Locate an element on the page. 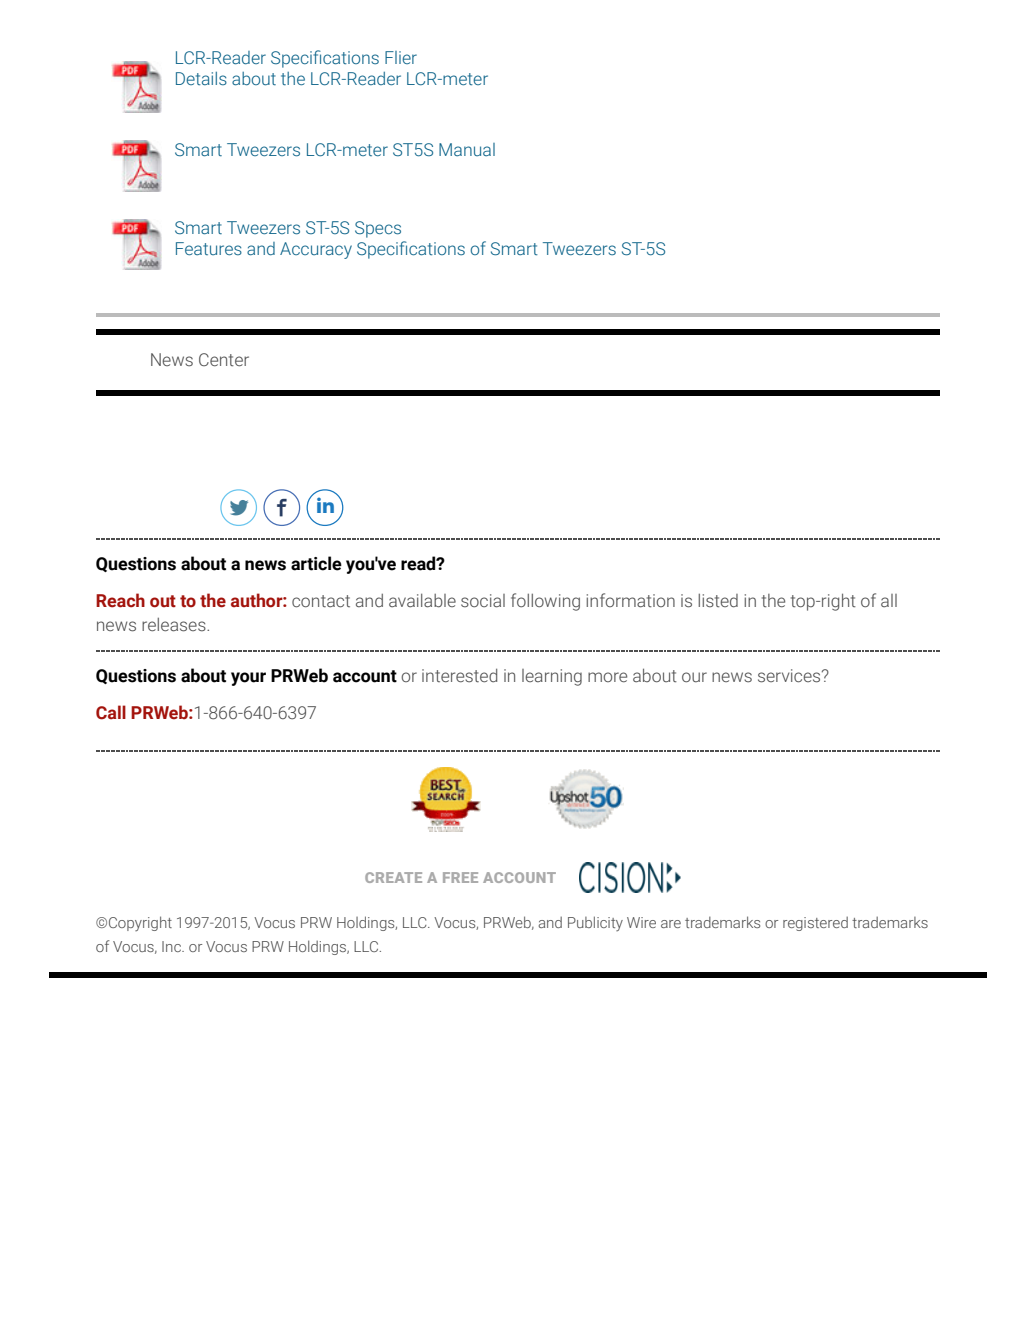 The width and height of the image is (1034, 1338). are is located at coordinates (671, 924).
